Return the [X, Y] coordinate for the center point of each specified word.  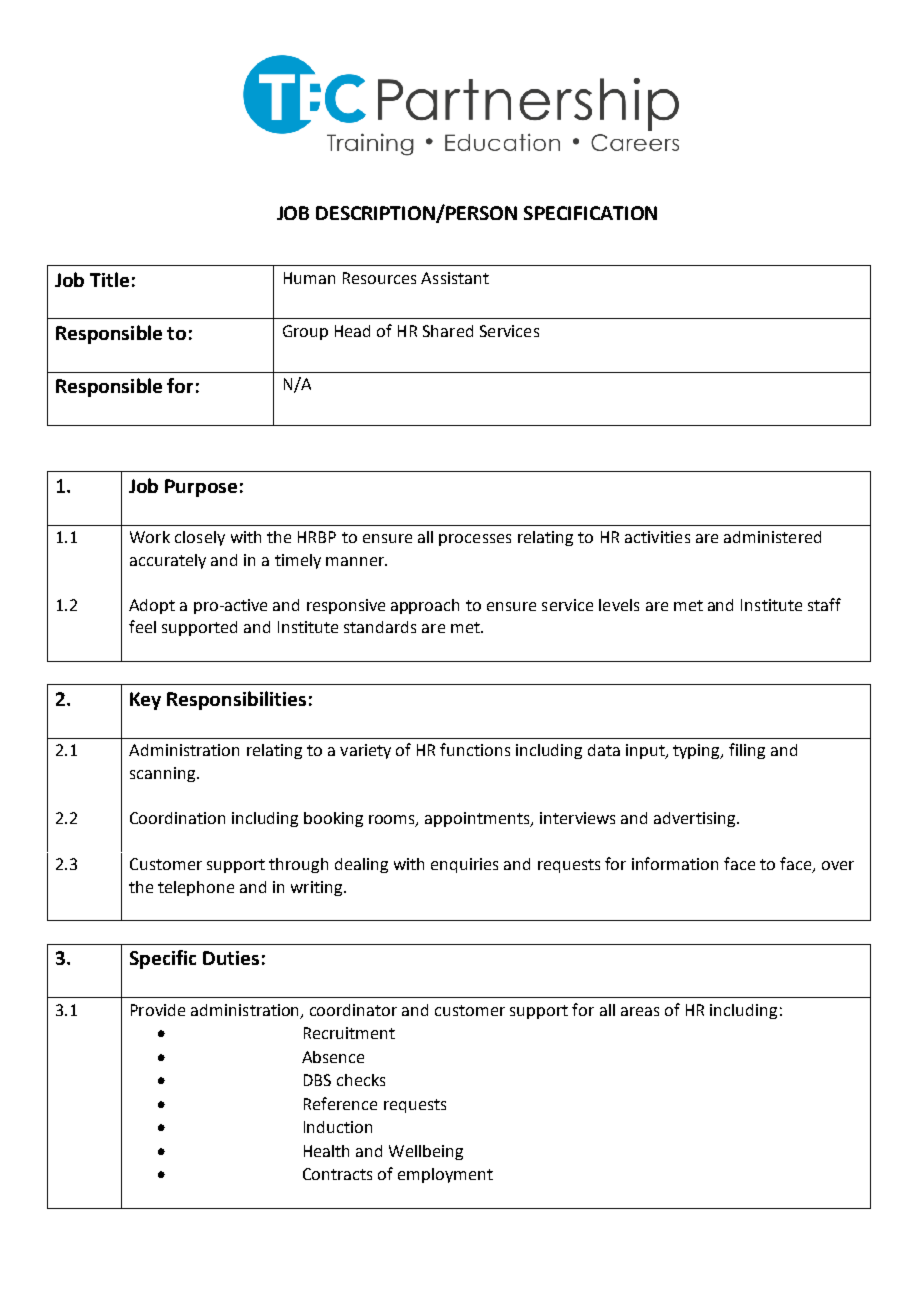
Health [326, 1151]
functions [475, 749]
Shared [448, 331]
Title [109, 279]
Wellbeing [426, 1152]
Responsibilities [236, 700]
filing [747, 751]
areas [640, 1011]
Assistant [455, 278]
